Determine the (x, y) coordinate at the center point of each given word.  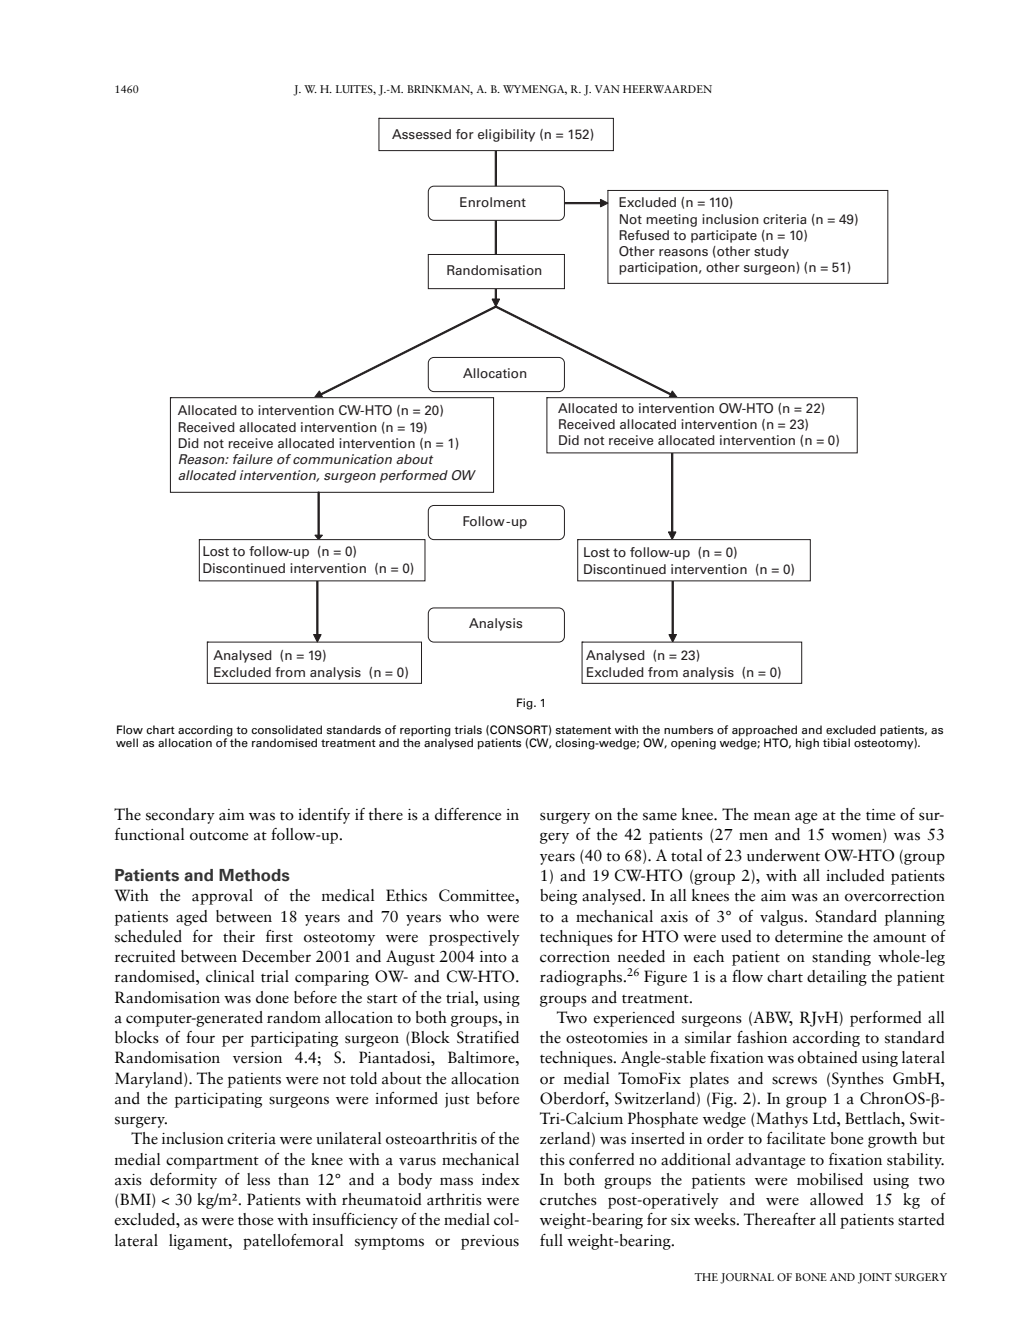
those (255, 1219)
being (558, 897)
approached (764, 732)
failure (253, 459)
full (551, 1240)
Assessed (421, 134)
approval (222, 897)
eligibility (506, 135)
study (771, 252)
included (855, 875)
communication (342, 459)
